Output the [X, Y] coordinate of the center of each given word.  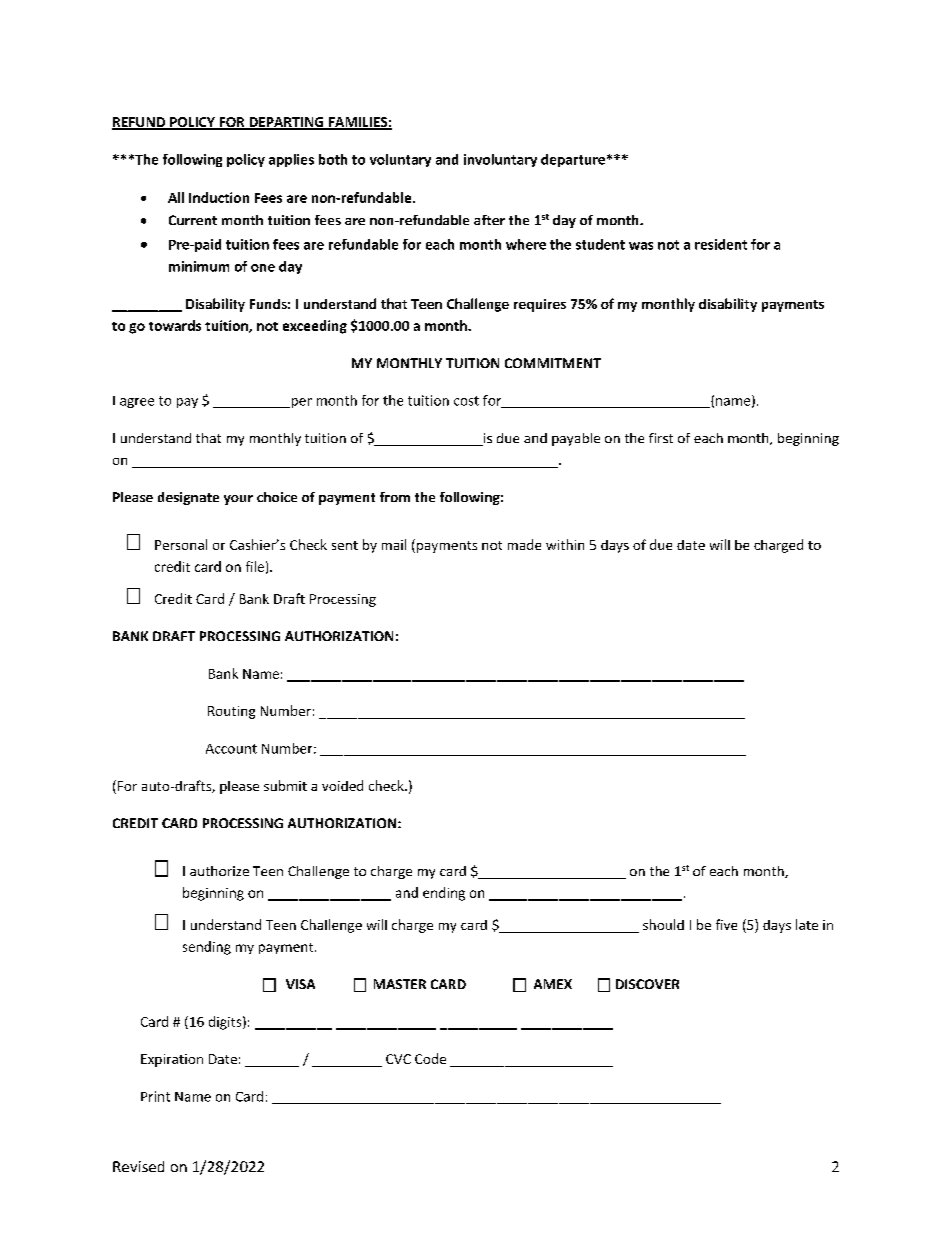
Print [155, 1096]
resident [721, 244]
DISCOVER [647, 984]
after [489, 220]
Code [430, 1058]
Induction [219, 197]
